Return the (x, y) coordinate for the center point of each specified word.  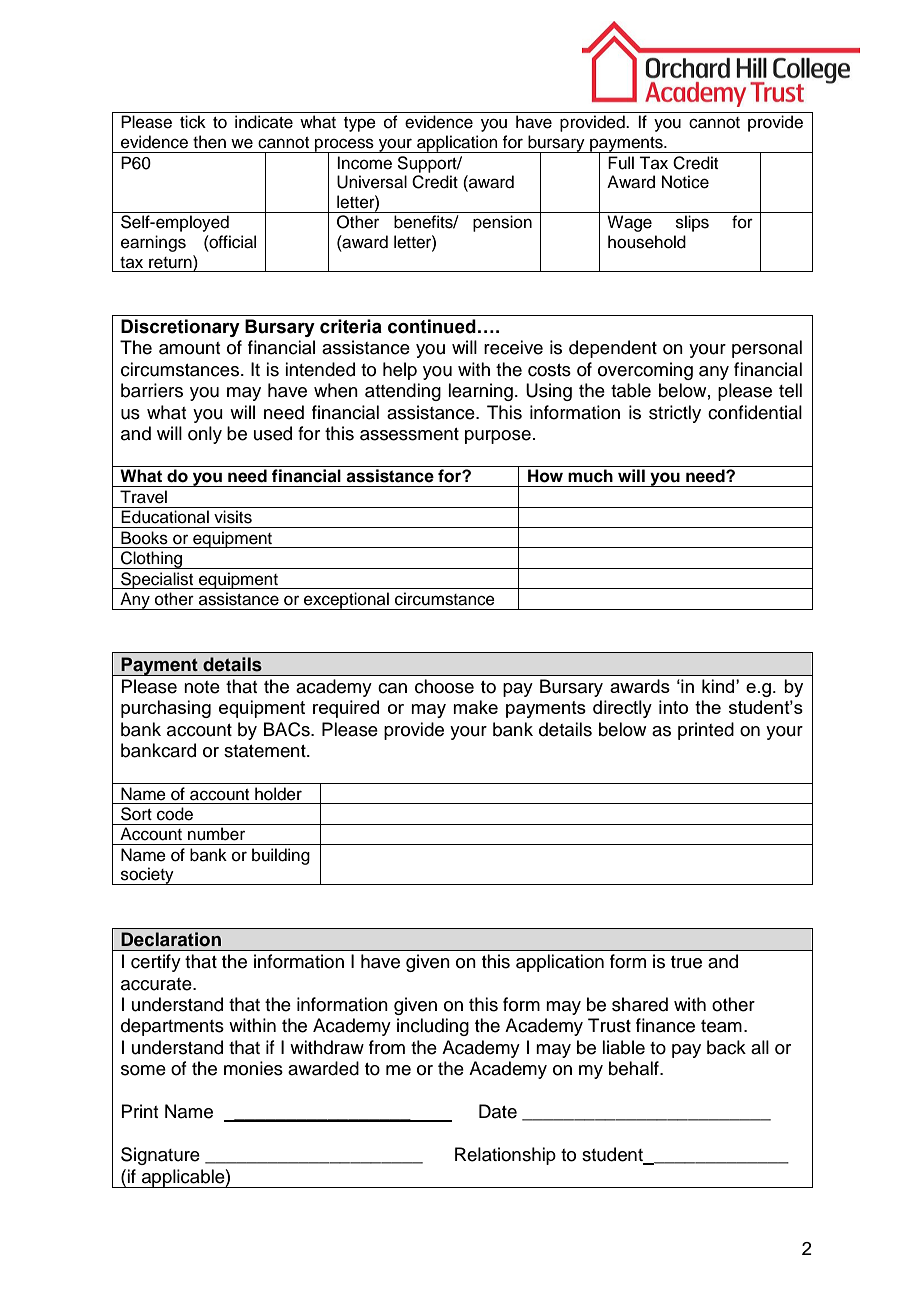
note (202, 687)
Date (498, 1111)
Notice (685, 182)
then (209, 142)
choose (444, 686)
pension (502, 223)
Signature (160, 1156)
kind (719, 686)
